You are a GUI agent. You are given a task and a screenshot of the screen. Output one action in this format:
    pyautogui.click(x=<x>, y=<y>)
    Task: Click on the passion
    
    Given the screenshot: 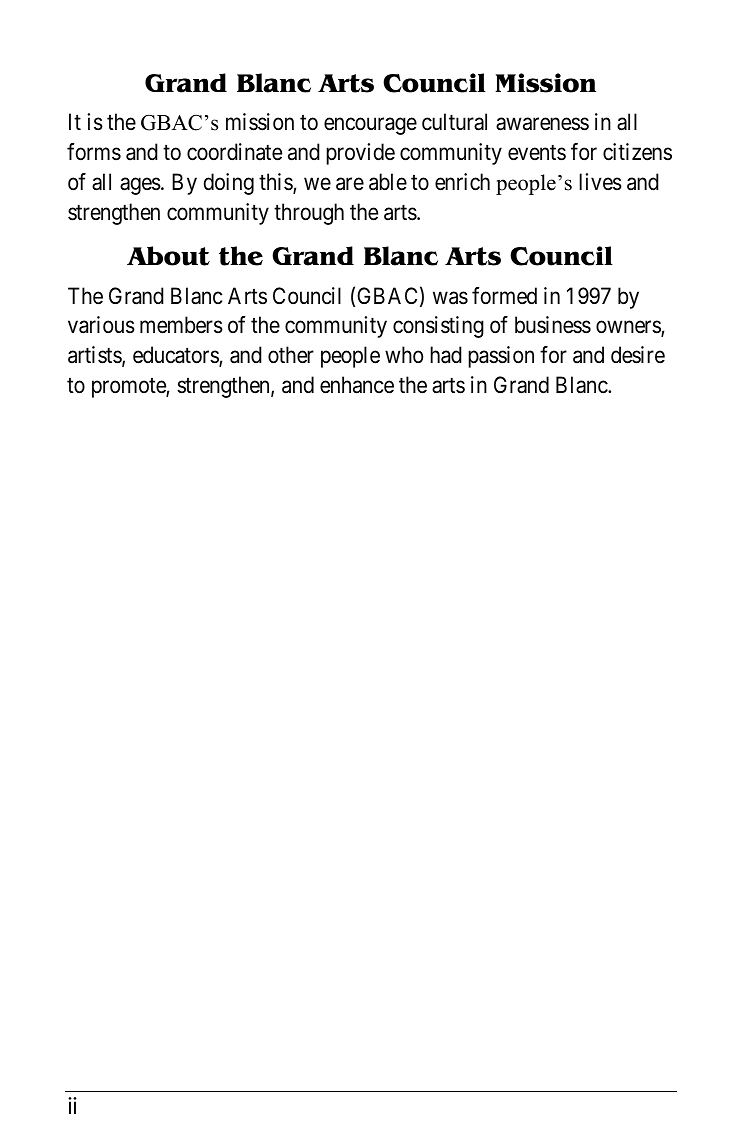 What is the action you would take?
    pyautogui.click(x=501, y=357)
